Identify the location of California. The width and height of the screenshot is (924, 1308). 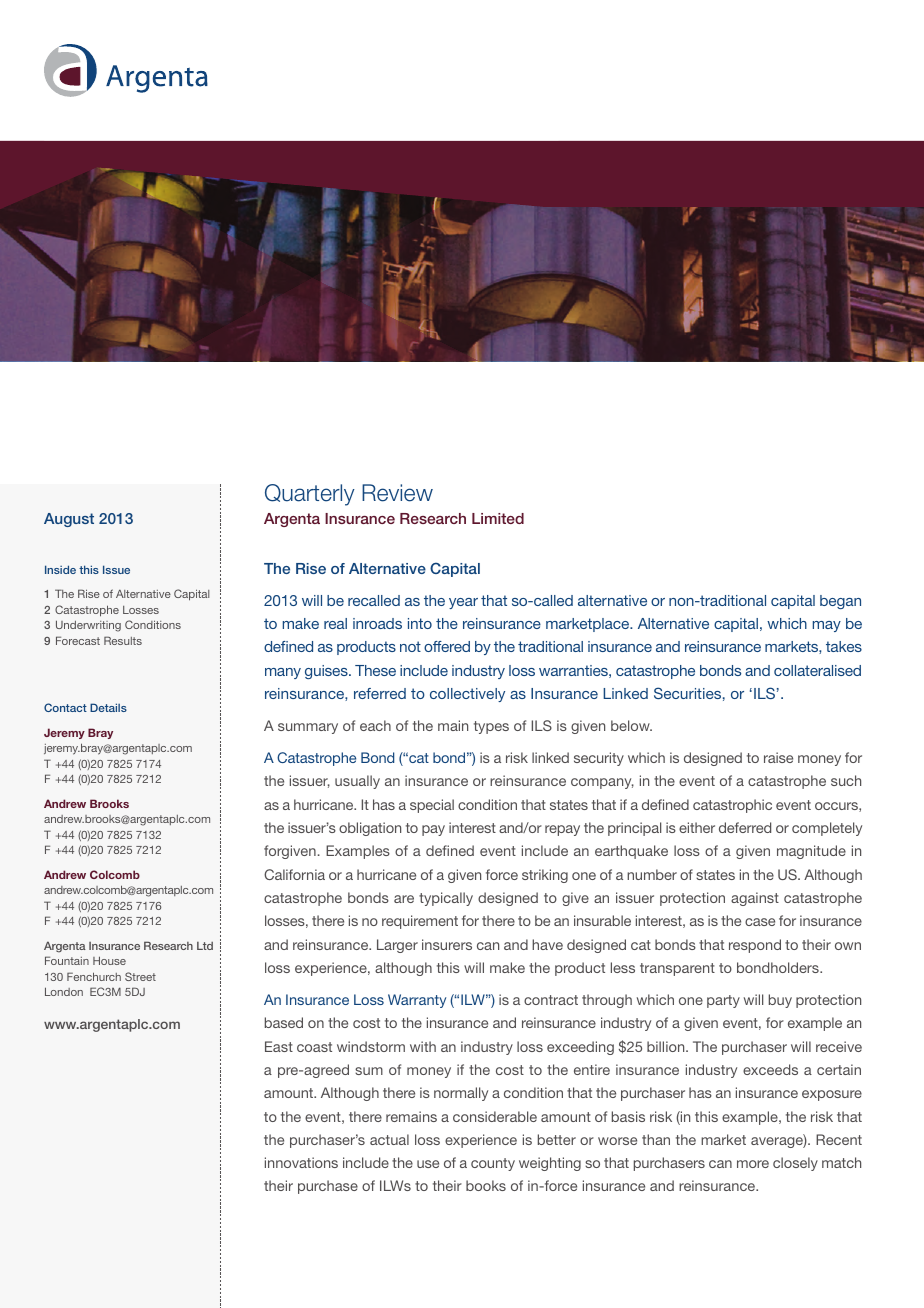
(294, 874).
